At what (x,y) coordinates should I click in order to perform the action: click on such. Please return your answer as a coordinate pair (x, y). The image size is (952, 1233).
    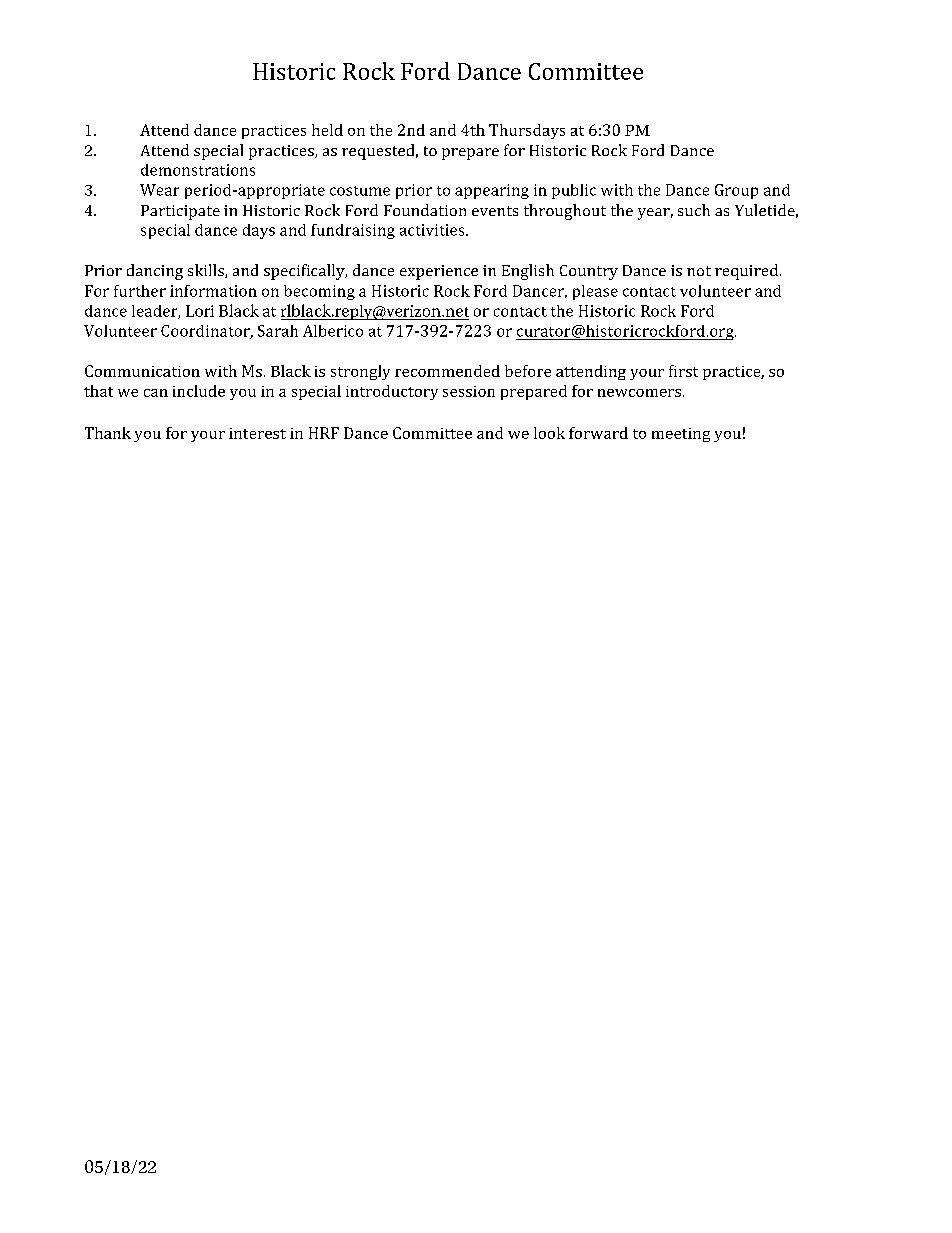
    Looking at the image, I should click on (694, 210).
